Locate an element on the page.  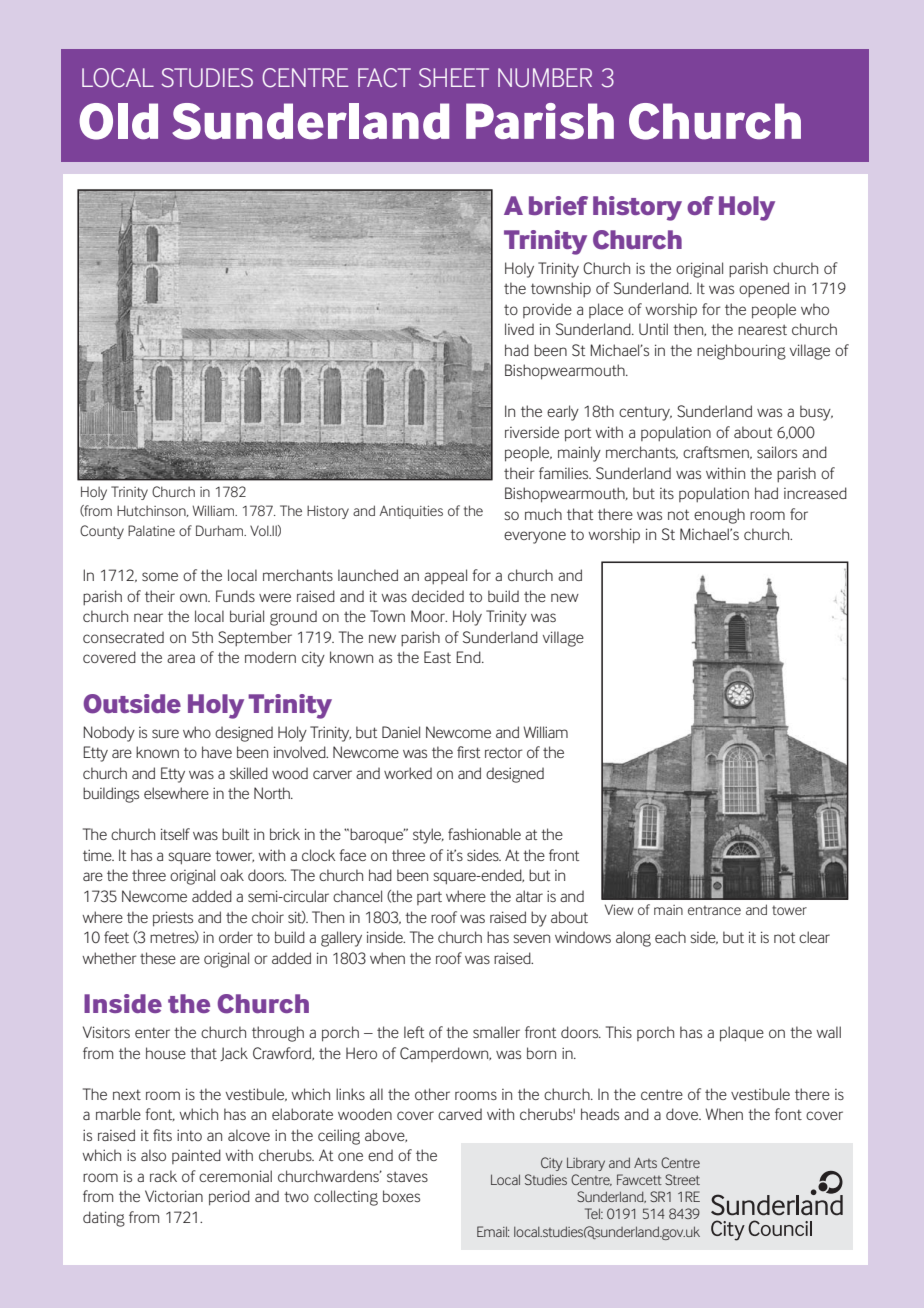
Victorian is located at coordinates (174, 1196).
